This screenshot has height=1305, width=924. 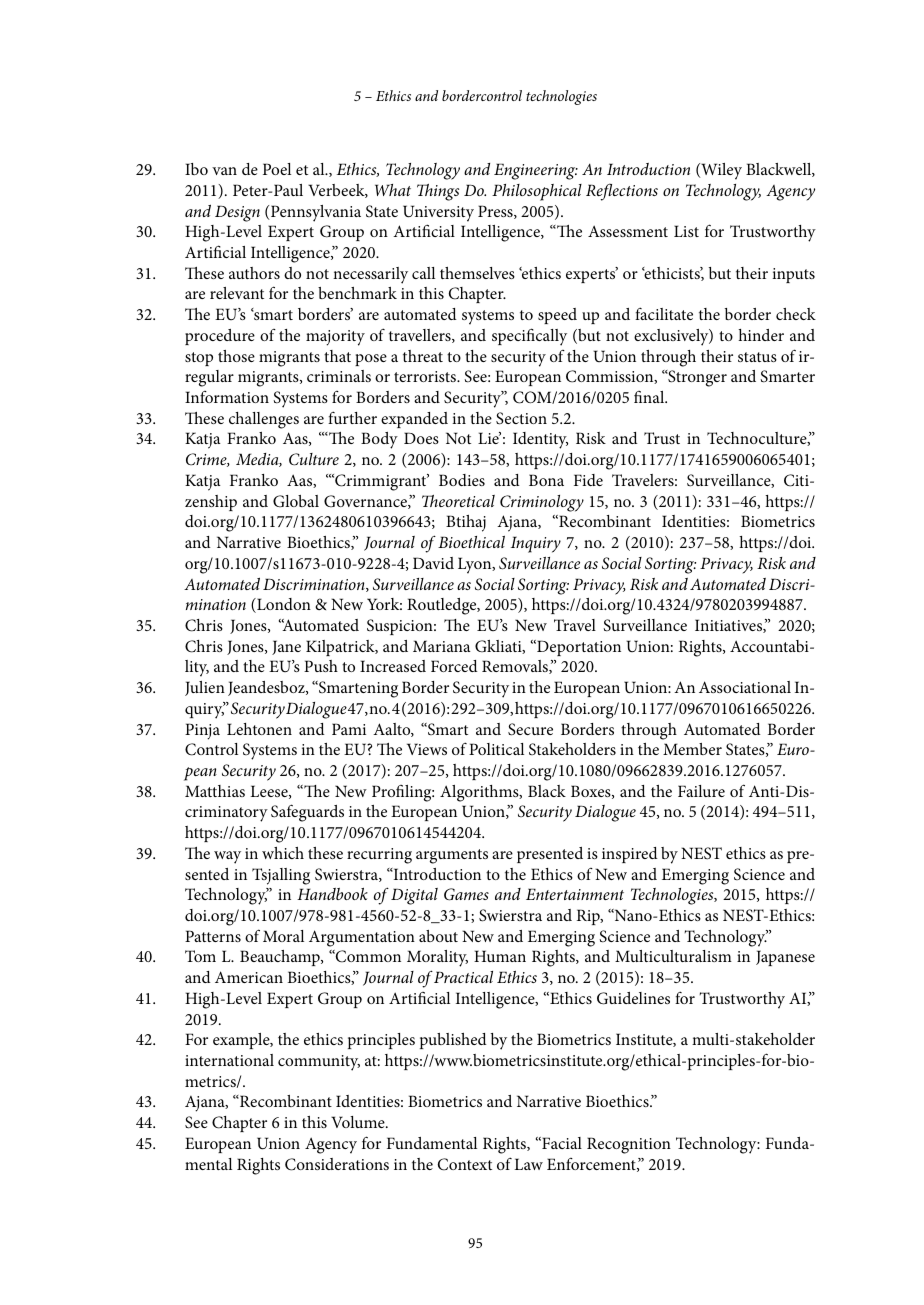 I want to click on Press, so click(x=496, y=212).
